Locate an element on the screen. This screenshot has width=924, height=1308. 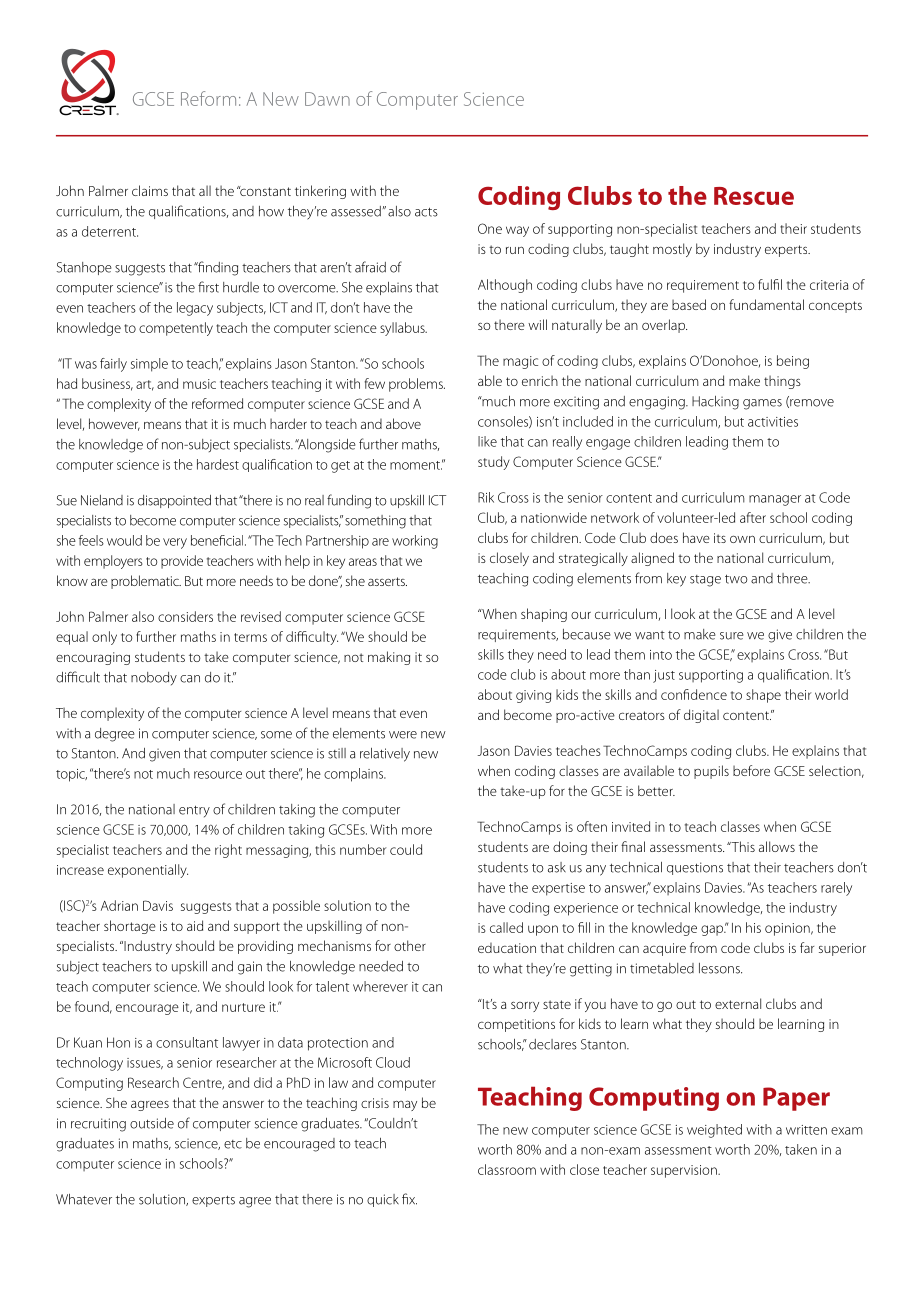
Rescue is located at coordinates (754, 196).
